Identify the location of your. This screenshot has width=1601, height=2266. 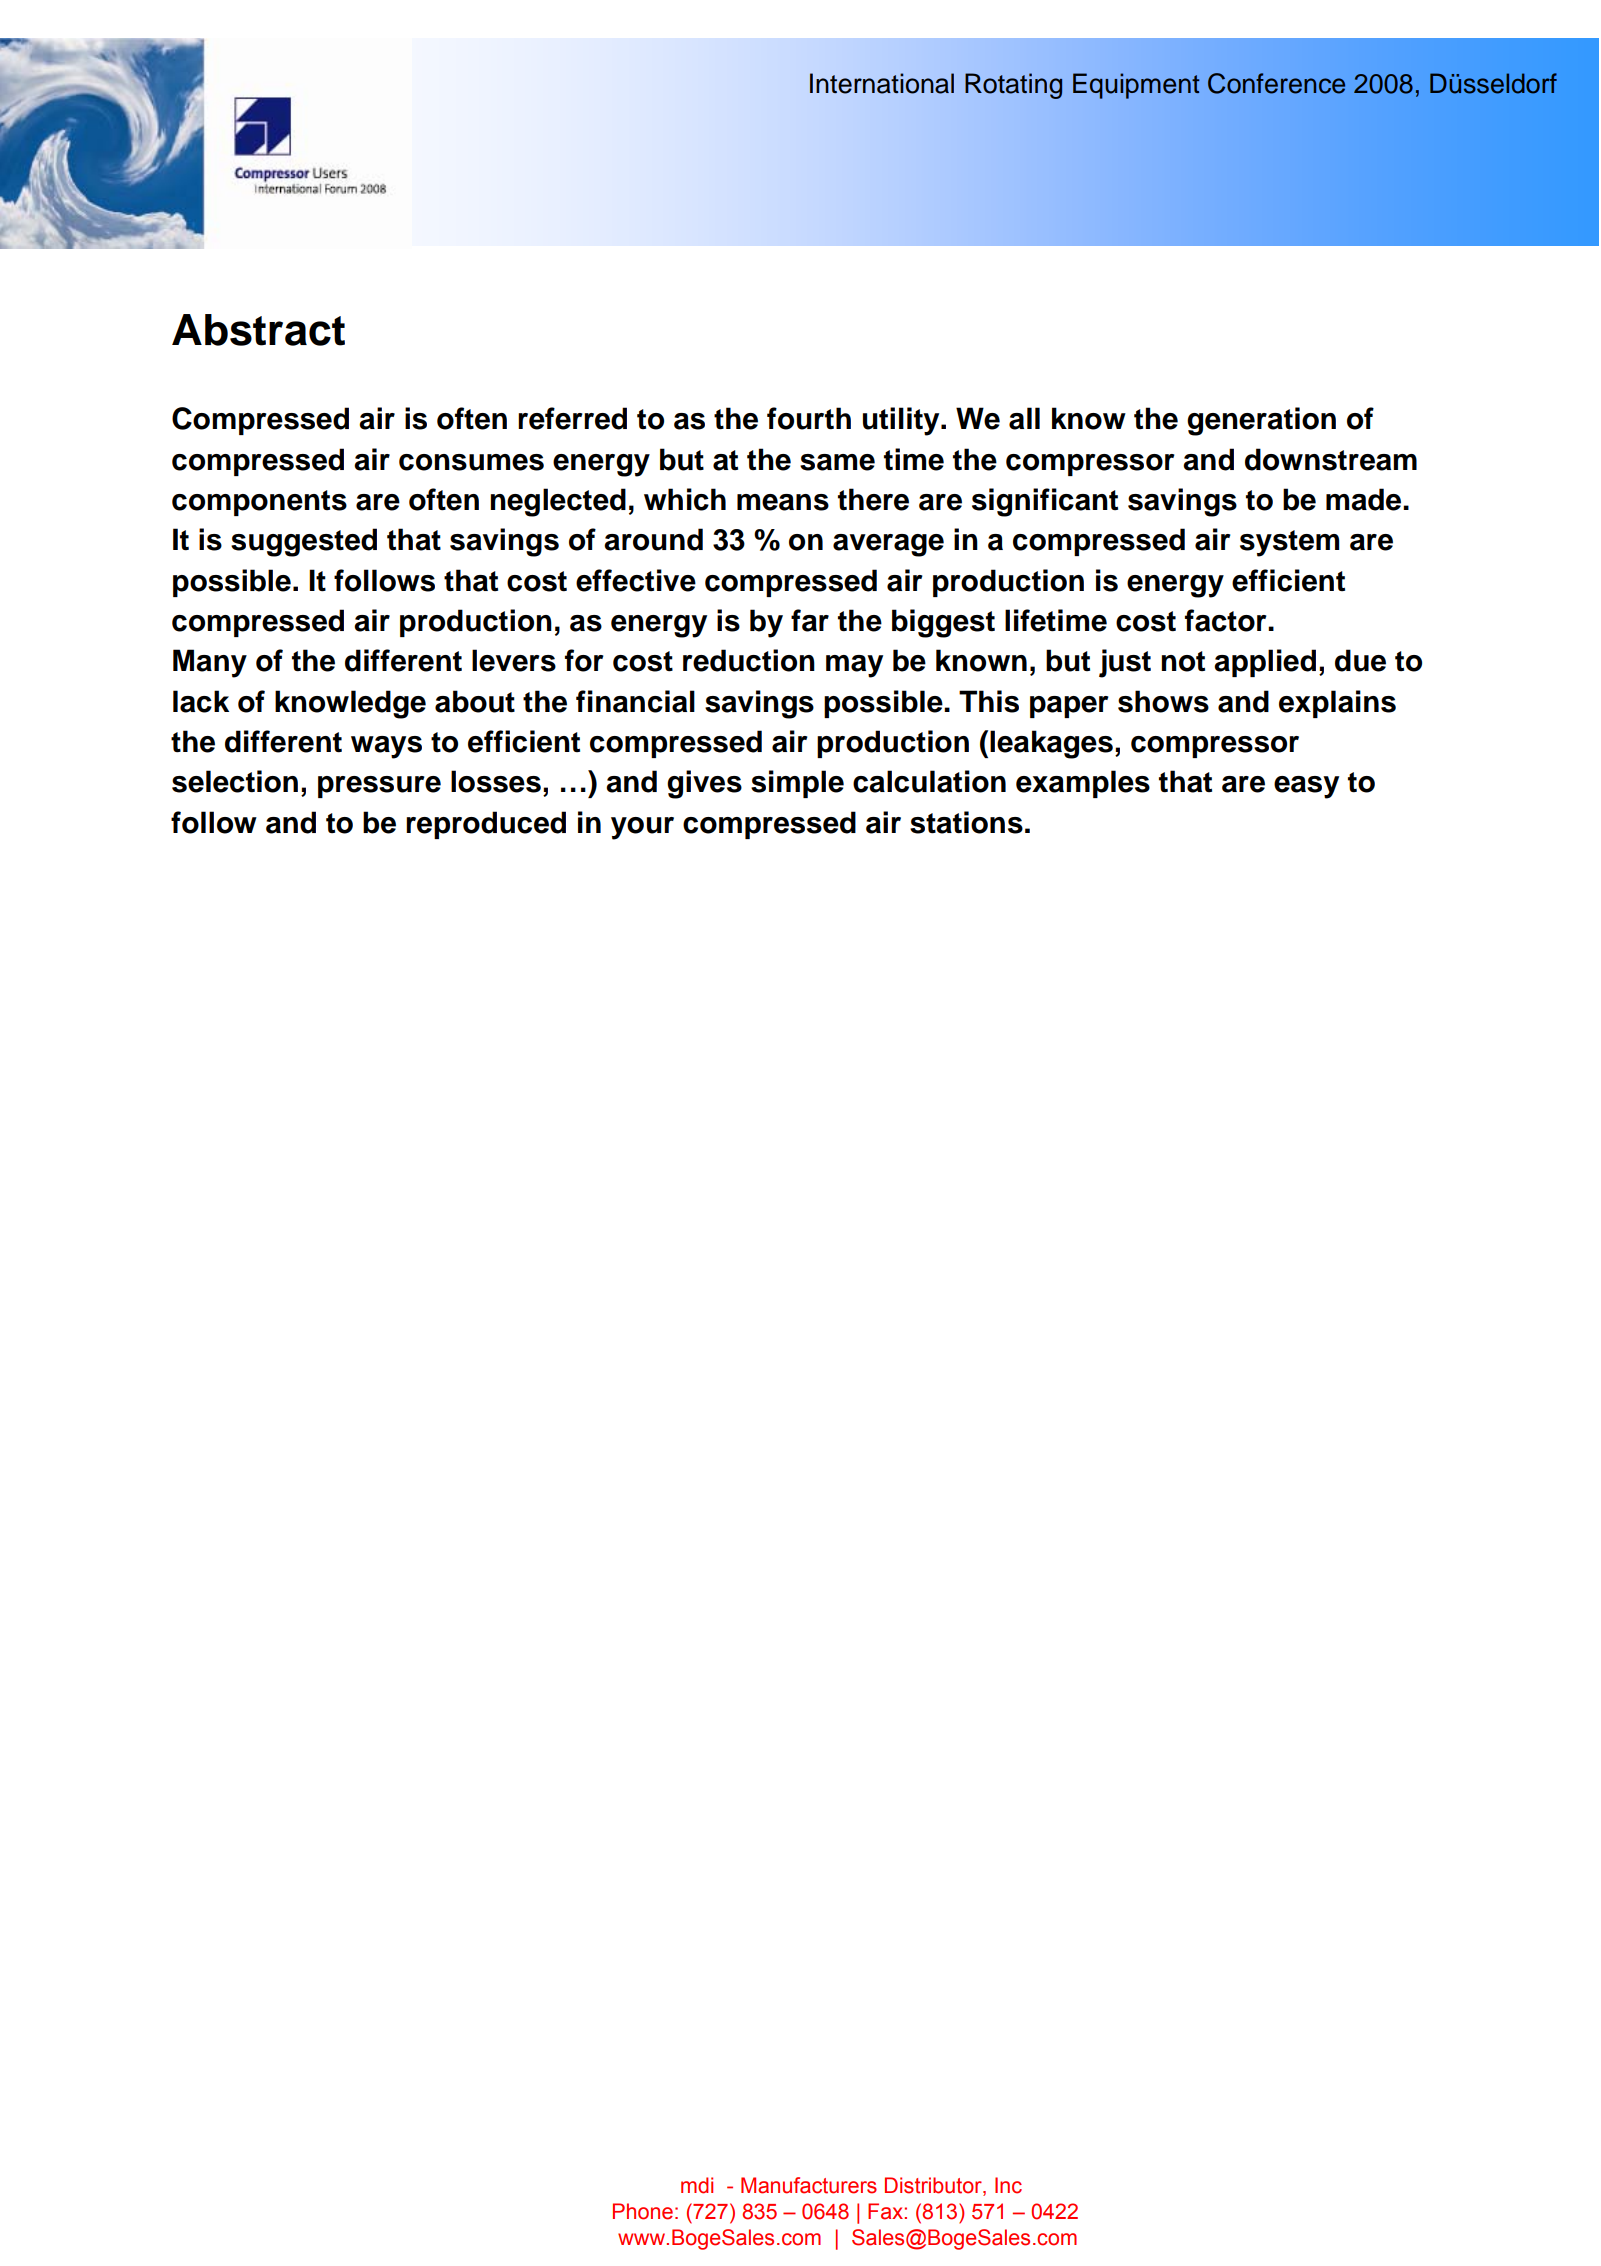
(642, 828).
